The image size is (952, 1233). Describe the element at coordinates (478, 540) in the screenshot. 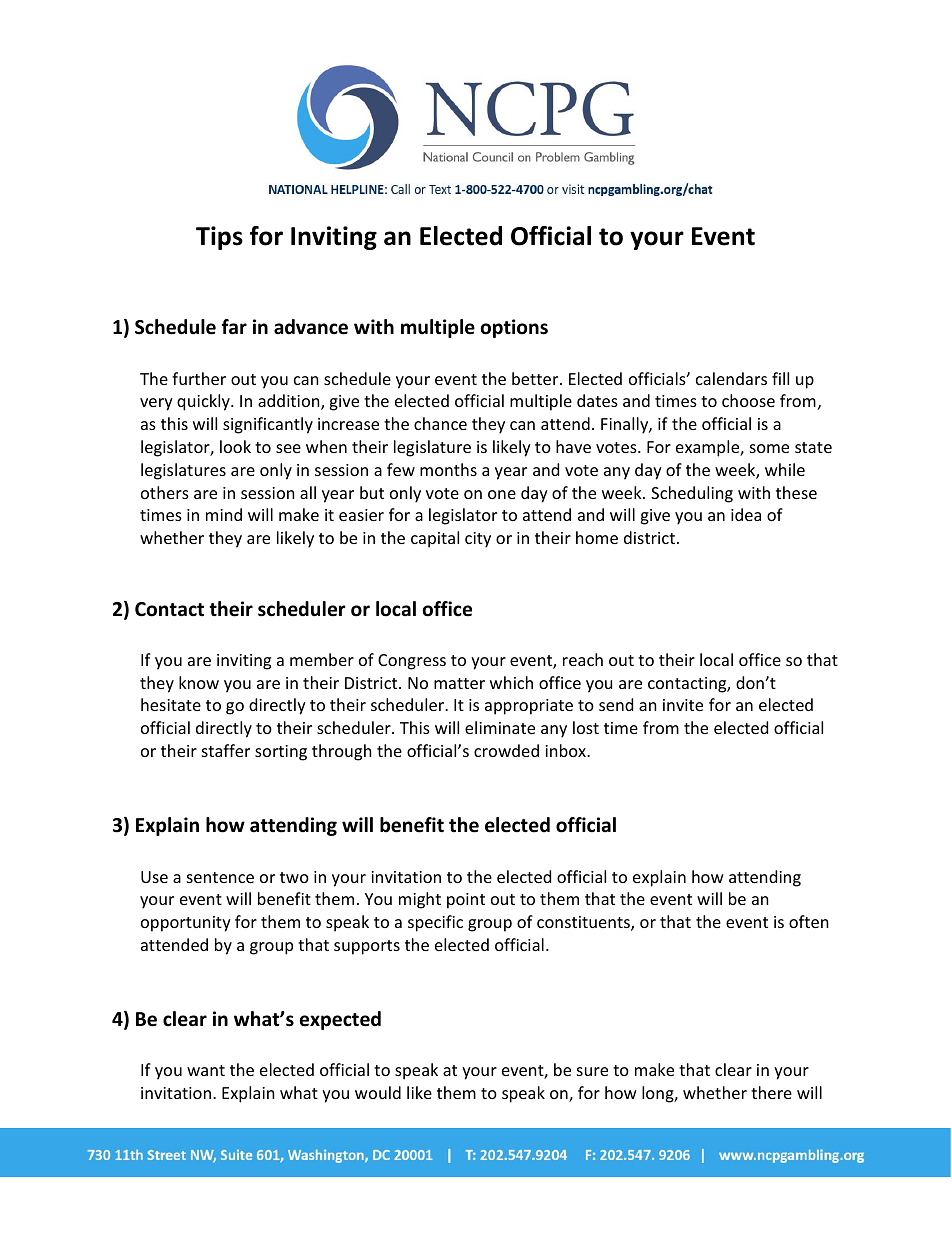

I see `city` at that location.
